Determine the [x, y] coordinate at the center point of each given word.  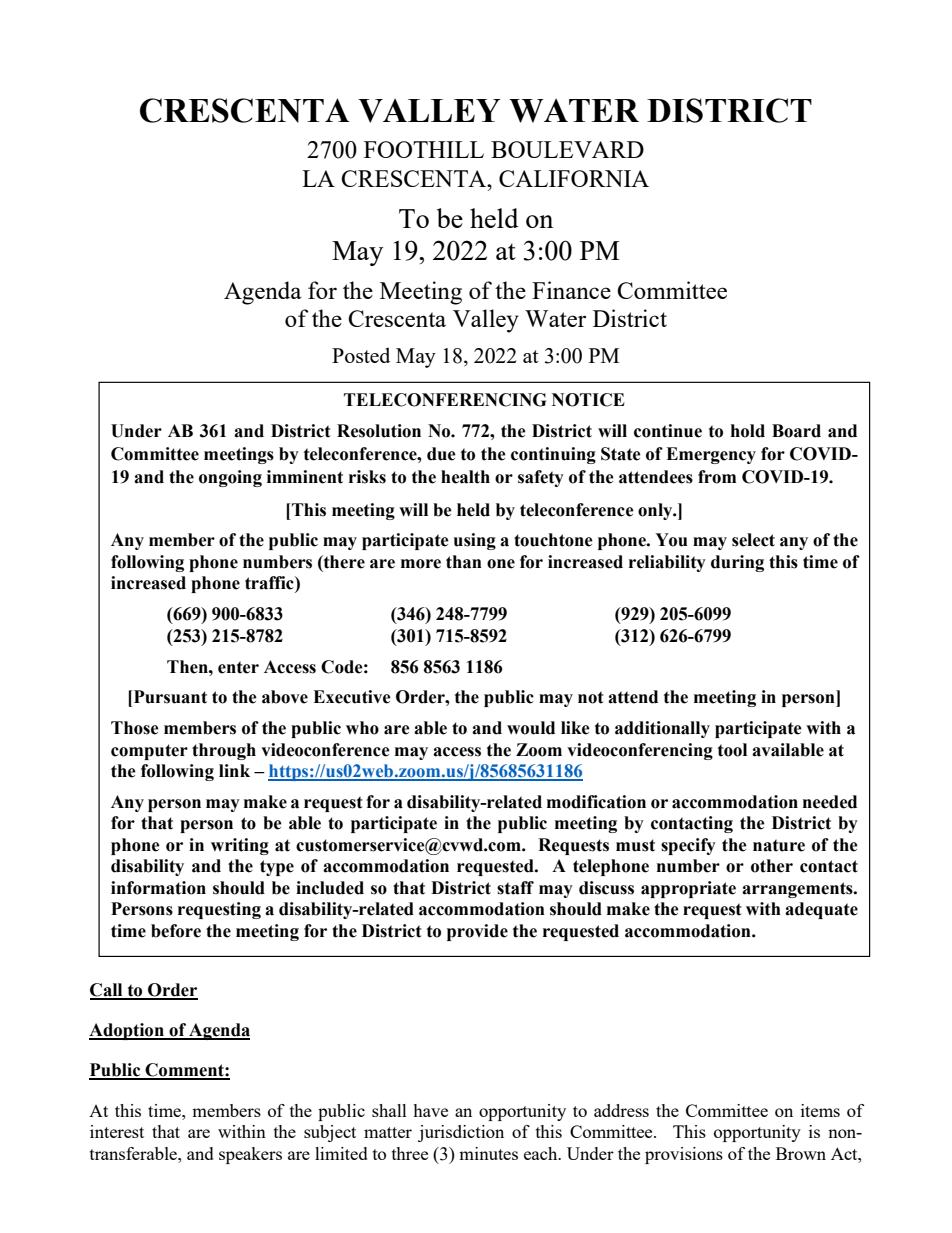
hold [748, 431]
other [772, 866]
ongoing [230, 478]
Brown [801, 1153]
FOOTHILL [424, 149]
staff [515, 888]
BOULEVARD [567, 149]
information [158, 888]
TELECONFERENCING [445, 400]
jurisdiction [461, 1133]
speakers [250, 1155]
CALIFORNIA [574, 178]
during [737, 563]
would [531, 728]
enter [238, 667]
